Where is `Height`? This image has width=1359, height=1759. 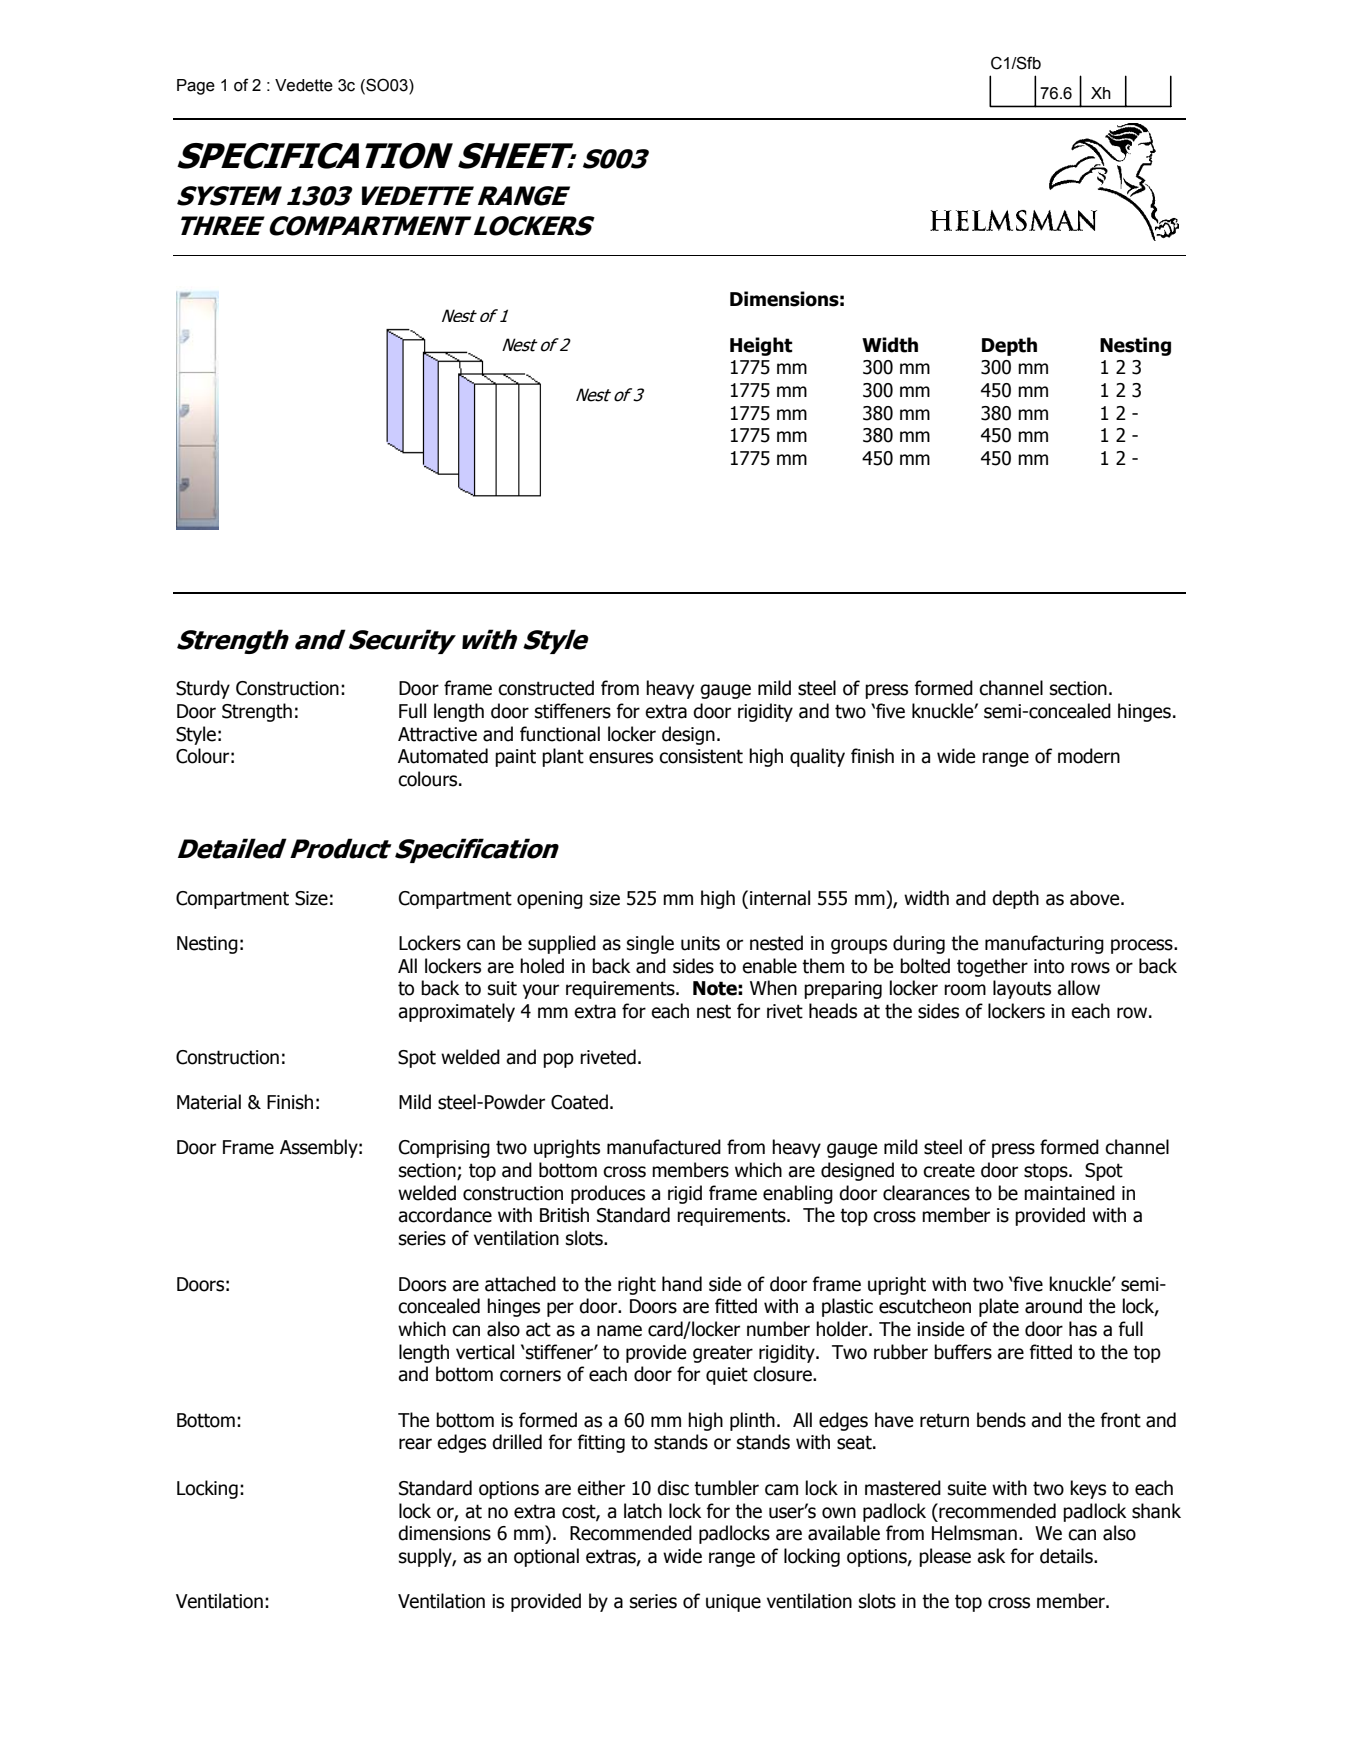
Height is located at coordinates (761, 346).
